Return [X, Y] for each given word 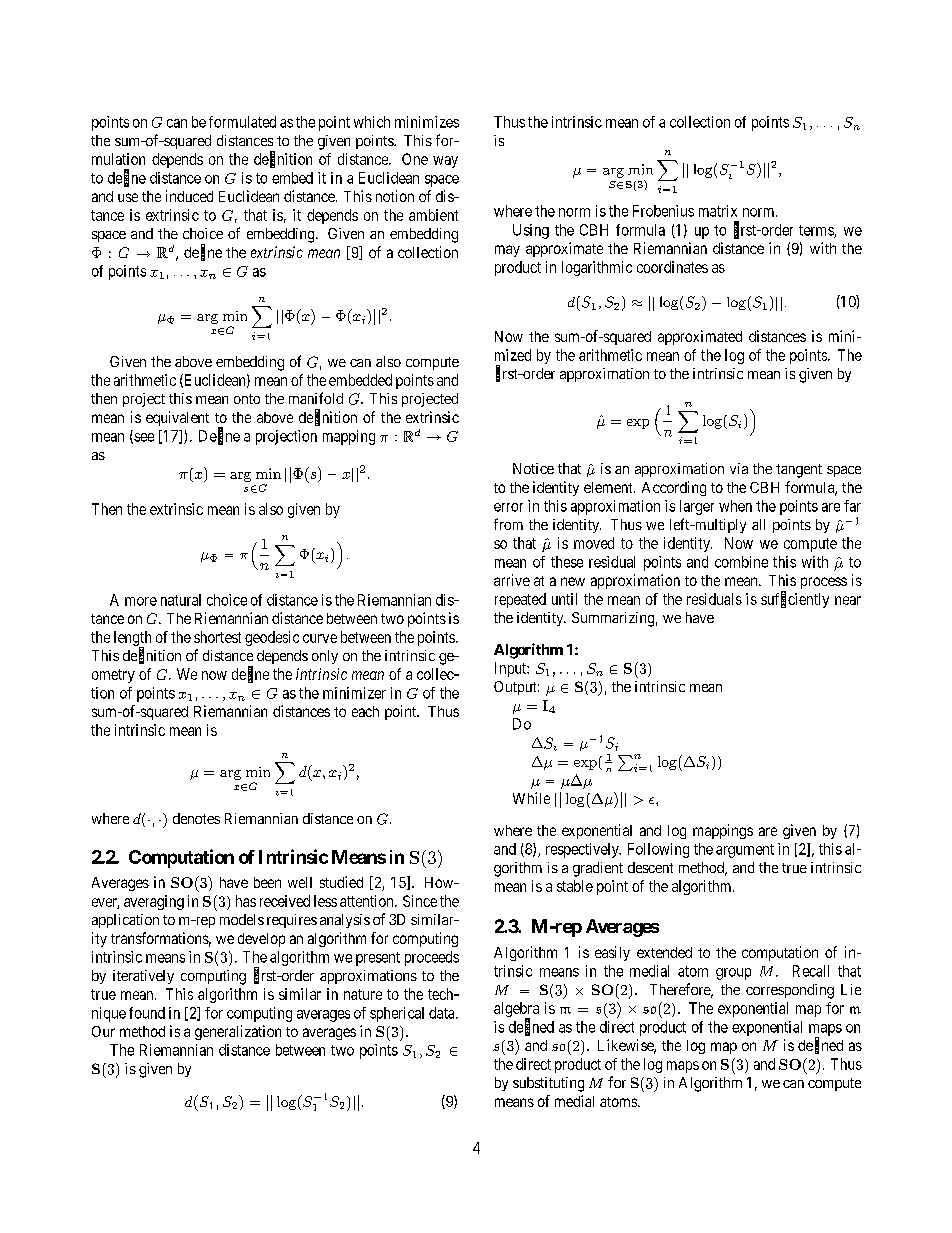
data [443, 1013]
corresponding [790, 991]
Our [103, 1031]
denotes [196, 818]
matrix [718, 211]
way [445, 162]
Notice [533, 468]
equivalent [177, 418]
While [531, 798]
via [739, 468]
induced [189, 196]
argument [745, 851]
